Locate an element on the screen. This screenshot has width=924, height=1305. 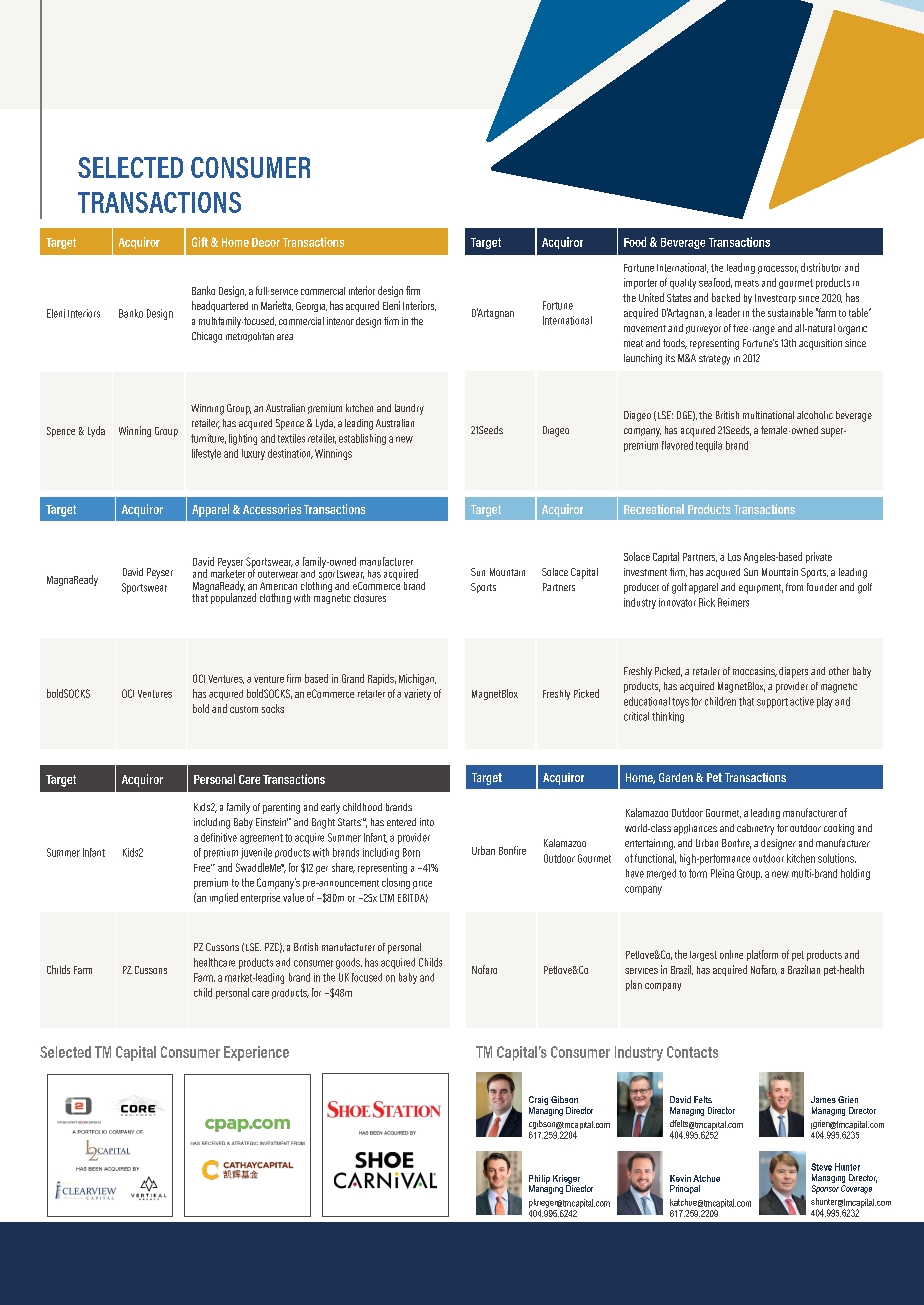
support is located at coordinates (772, 703).
